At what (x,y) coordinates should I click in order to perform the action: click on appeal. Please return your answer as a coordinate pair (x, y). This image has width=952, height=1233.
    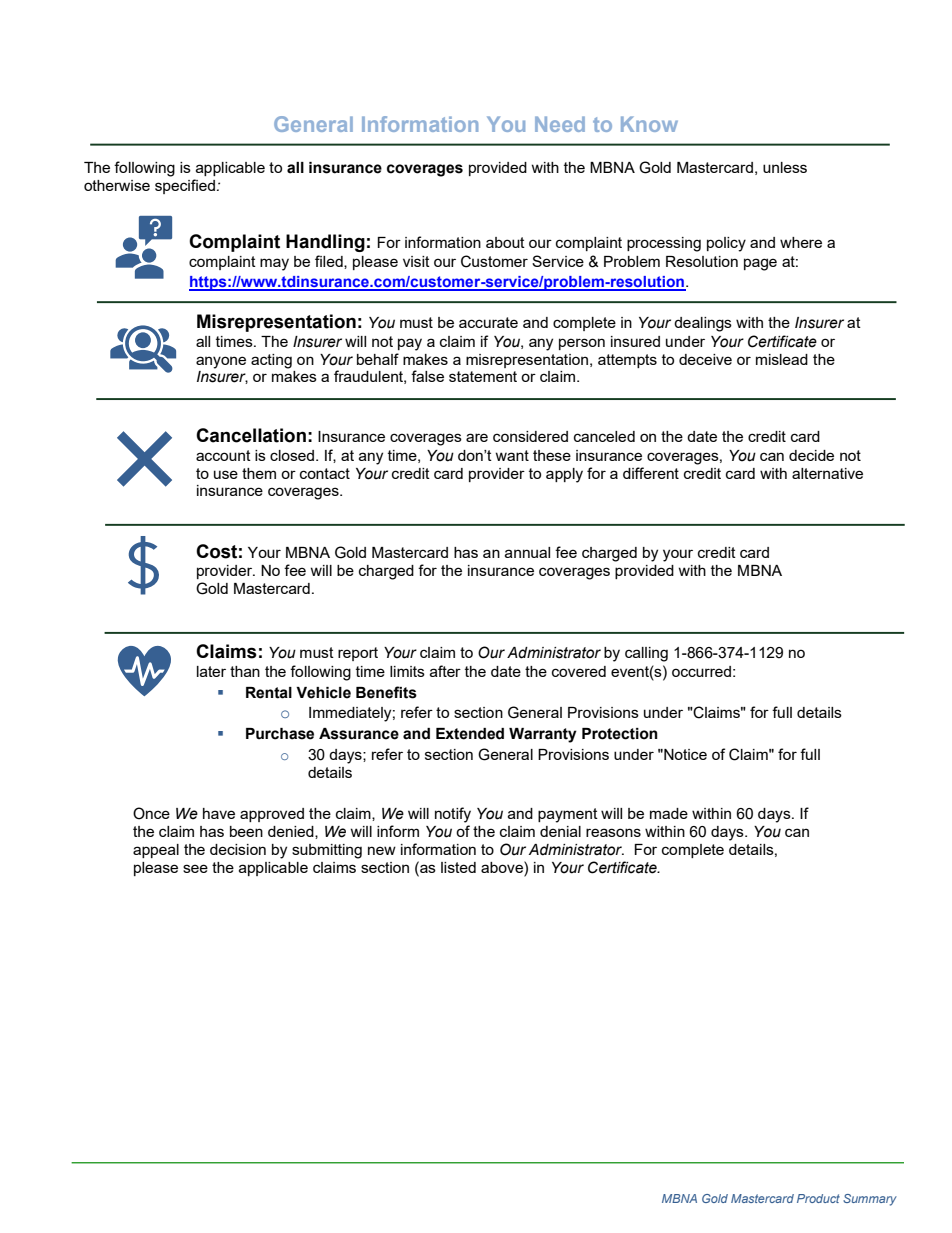
    Looking at the image, I should click on (156, 851).
